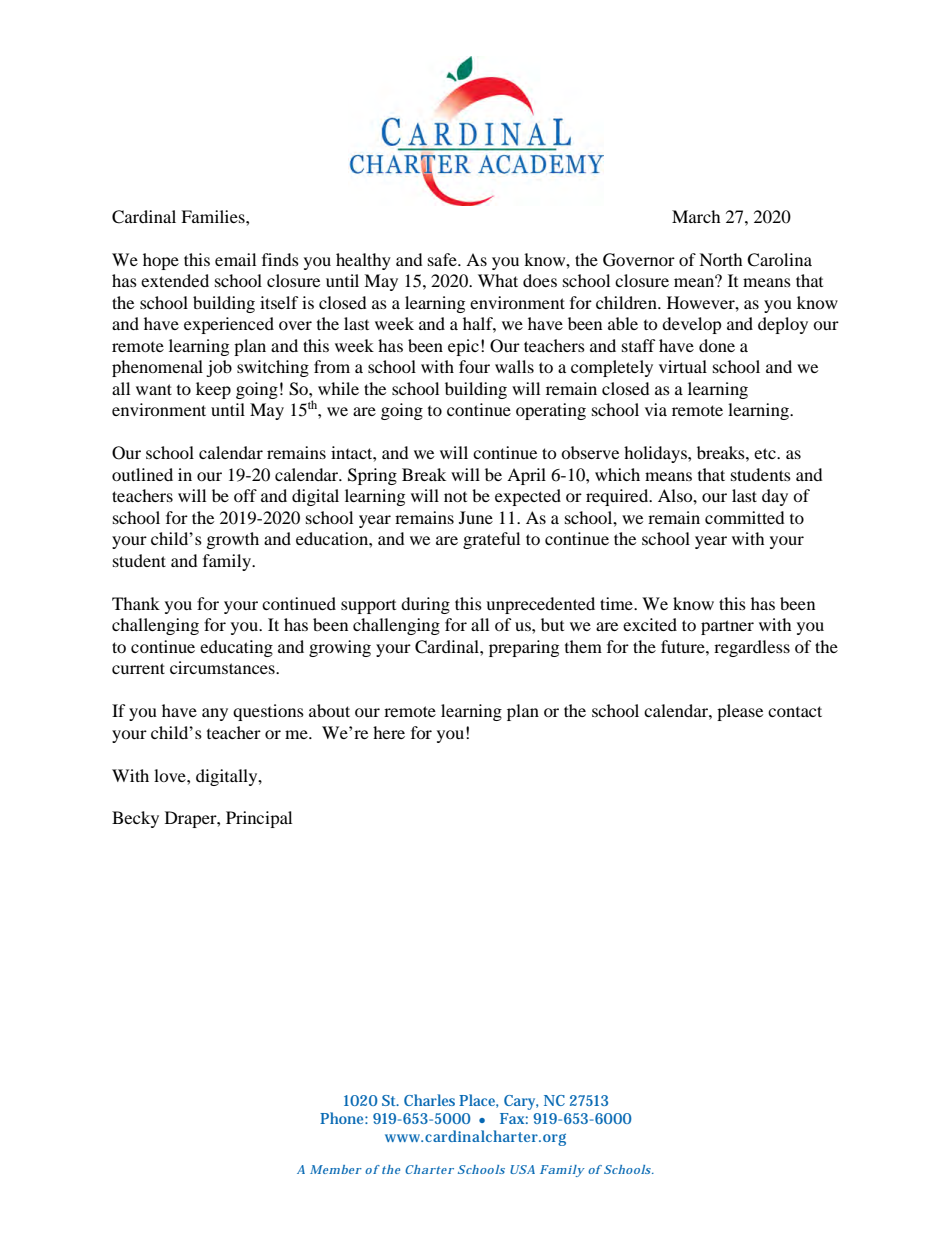  What do you see at coordinates (235, 259) in the document?
I see `email` at bounding box center [235, 259].
